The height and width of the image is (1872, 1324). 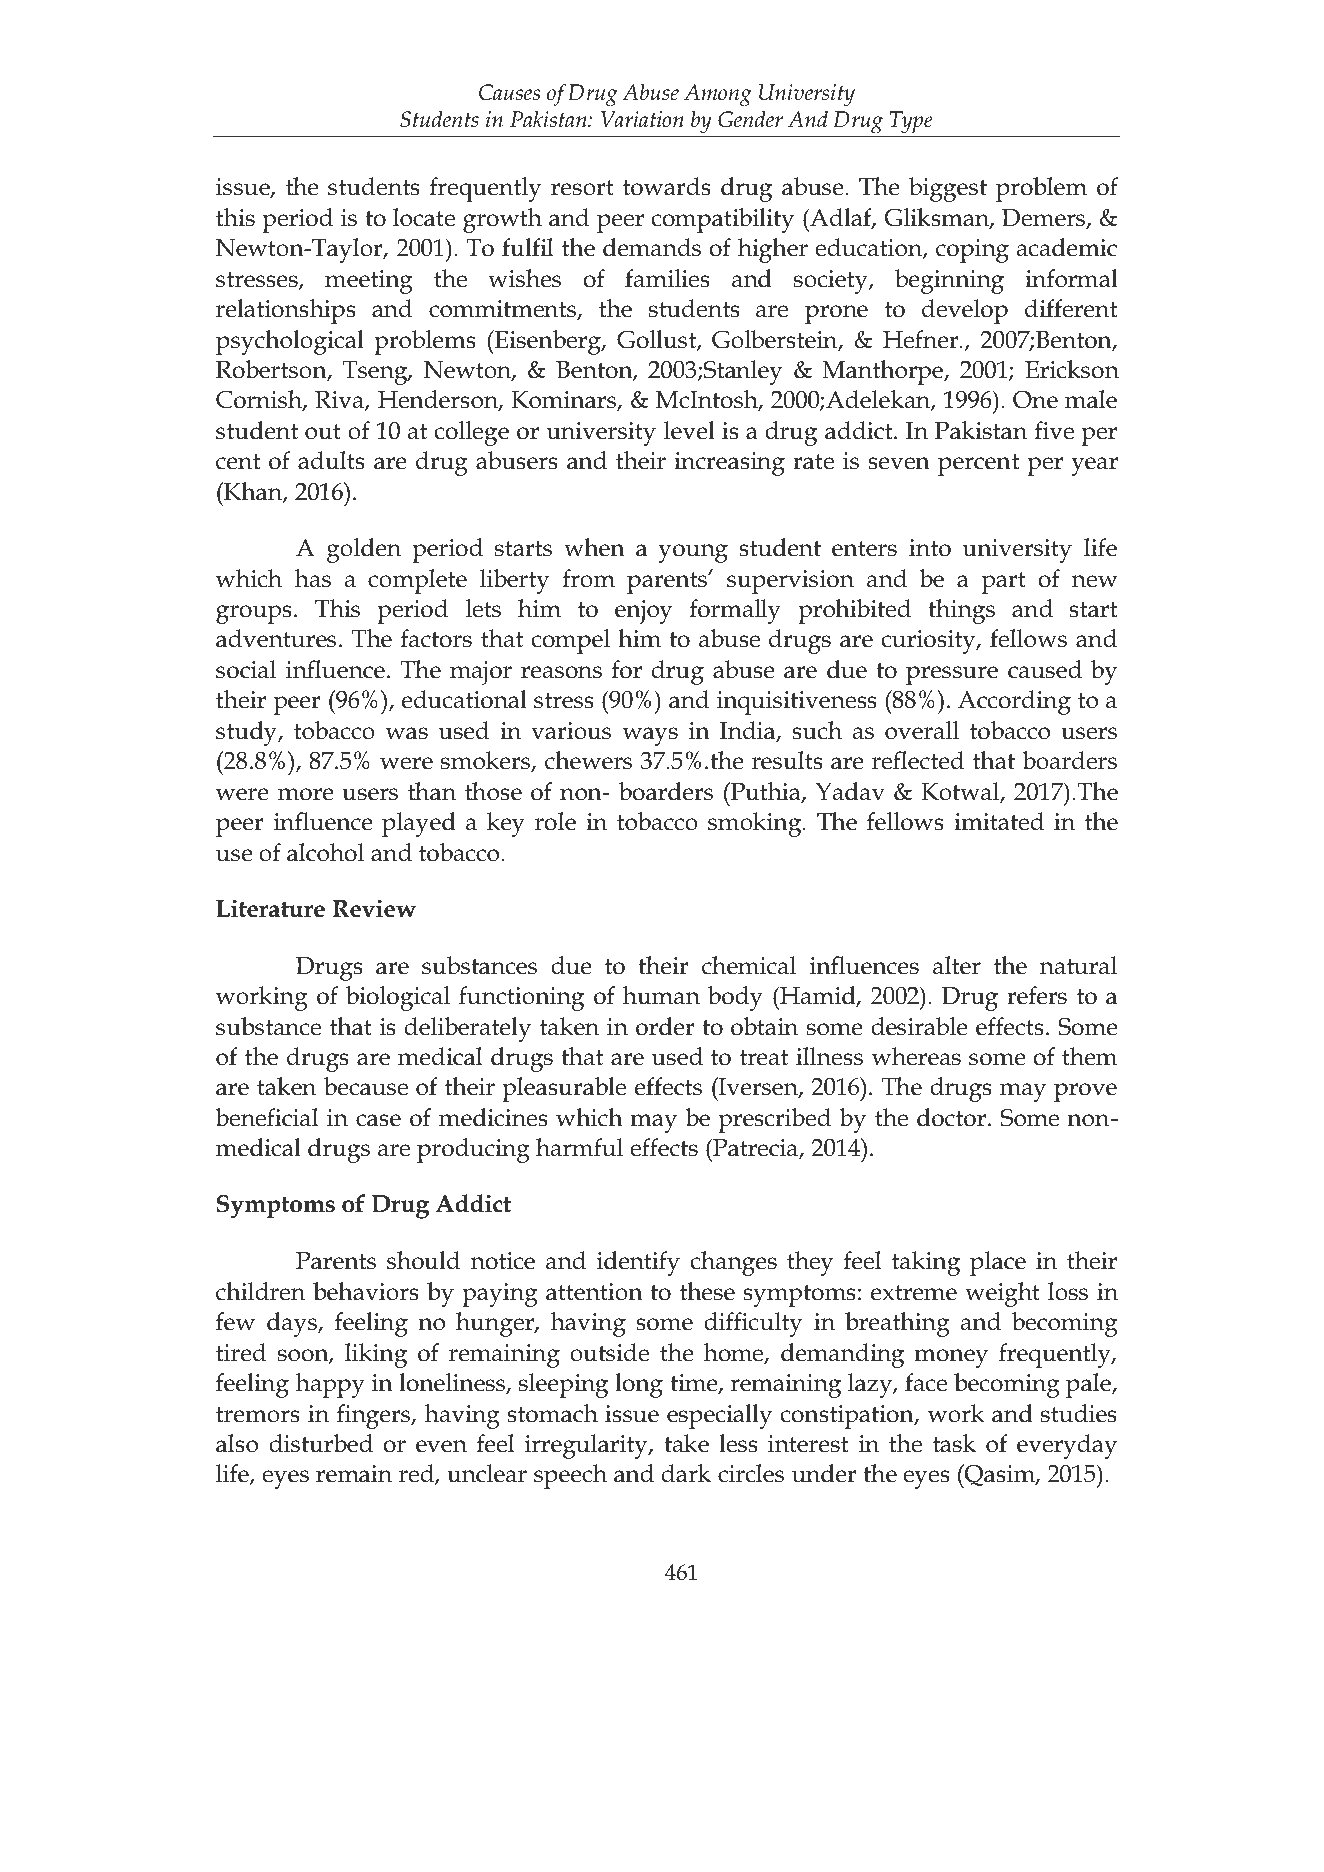 I want to click on because, so click(x=366, y=1086).
